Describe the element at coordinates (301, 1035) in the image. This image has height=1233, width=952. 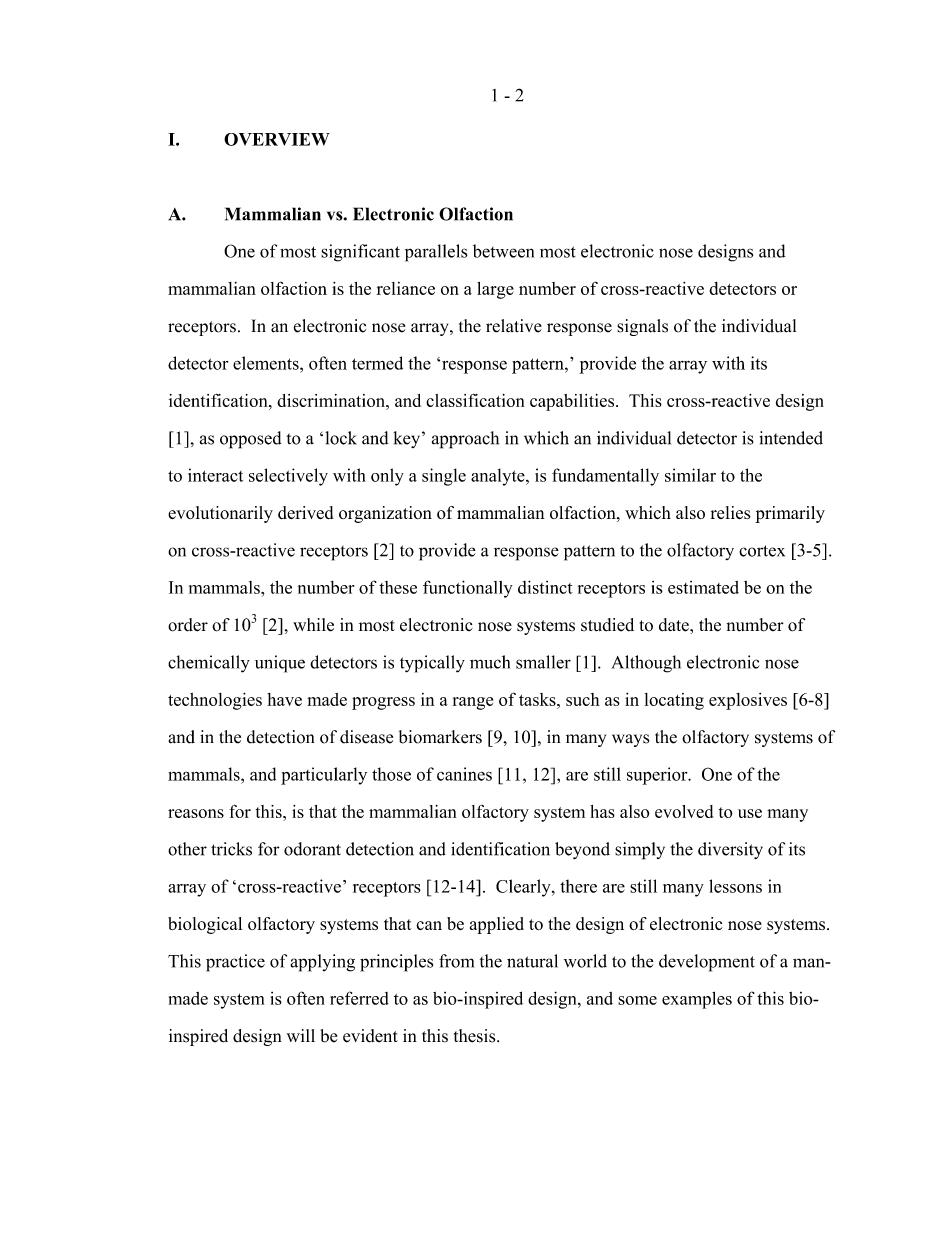
I see `will` at that location.
